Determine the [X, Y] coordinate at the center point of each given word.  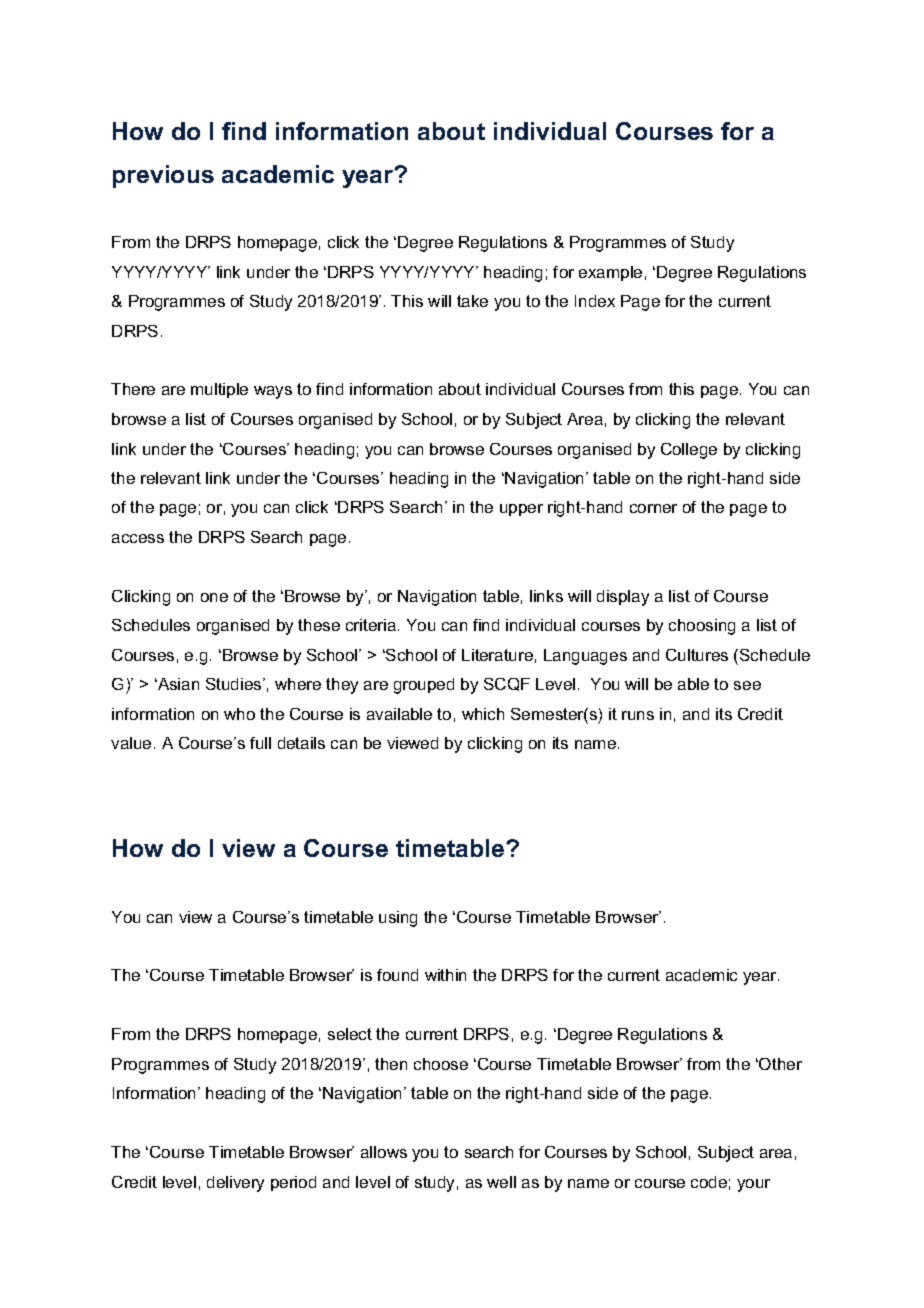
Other [779, 1064]
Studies [235, 684]
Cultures [697, 655]
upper [521, 510]
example [610, 273]
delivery [235, 1184]
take [472, 301]
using [398, 919]
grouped [424, 686]
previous [163, 176]
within [445, 975]
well [501, 1182]
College [689, 451]
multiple [219, 390]
